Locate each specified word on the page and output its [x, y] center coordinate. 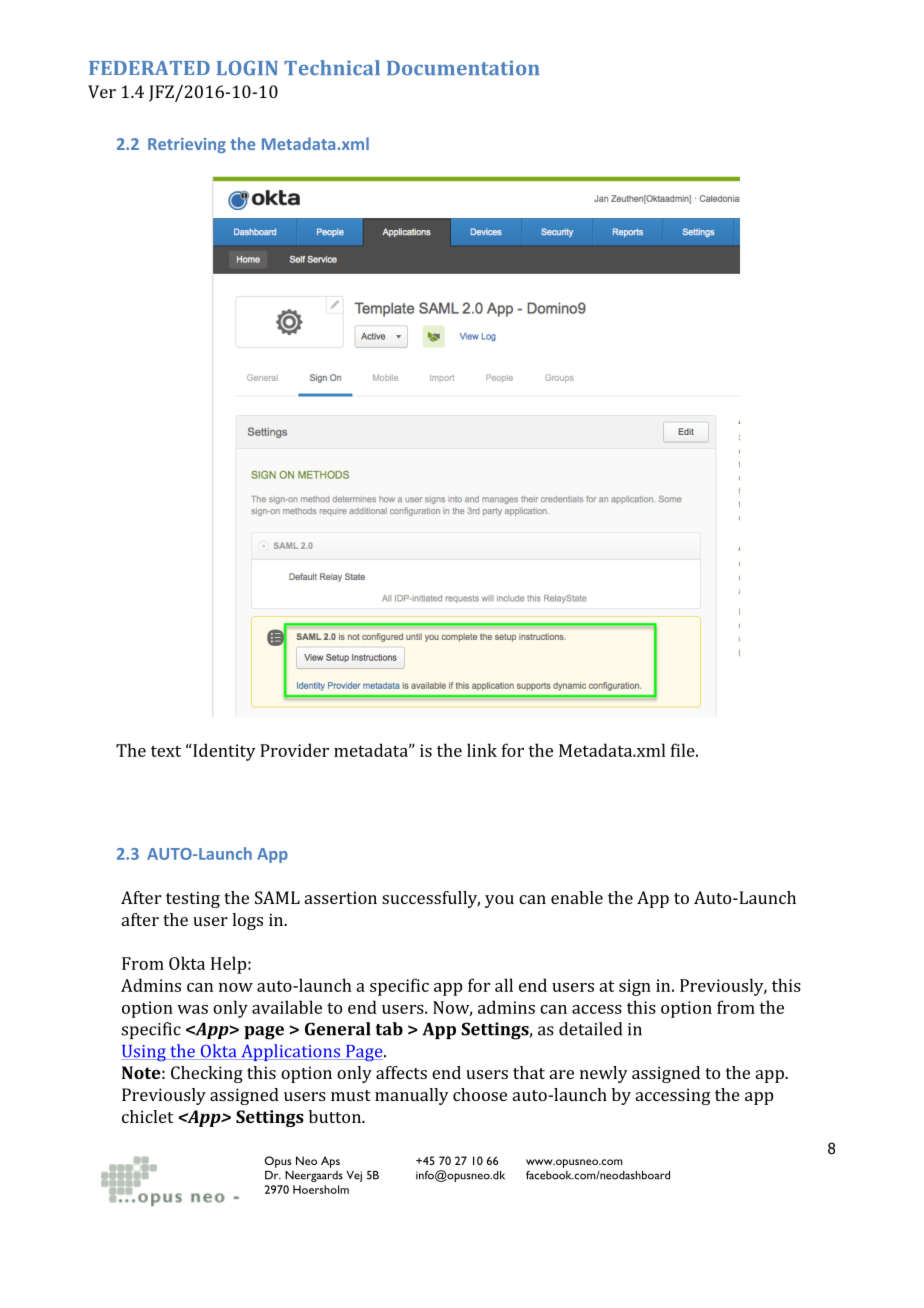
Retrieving [187, 145]
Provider [294, 750]
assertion [341, 897]
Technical [332, 68]
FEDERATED [149, 68]
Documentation [463, 67]
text [166, 751]
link [482, 750]
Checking [207, 1074]
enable [577, 897]
